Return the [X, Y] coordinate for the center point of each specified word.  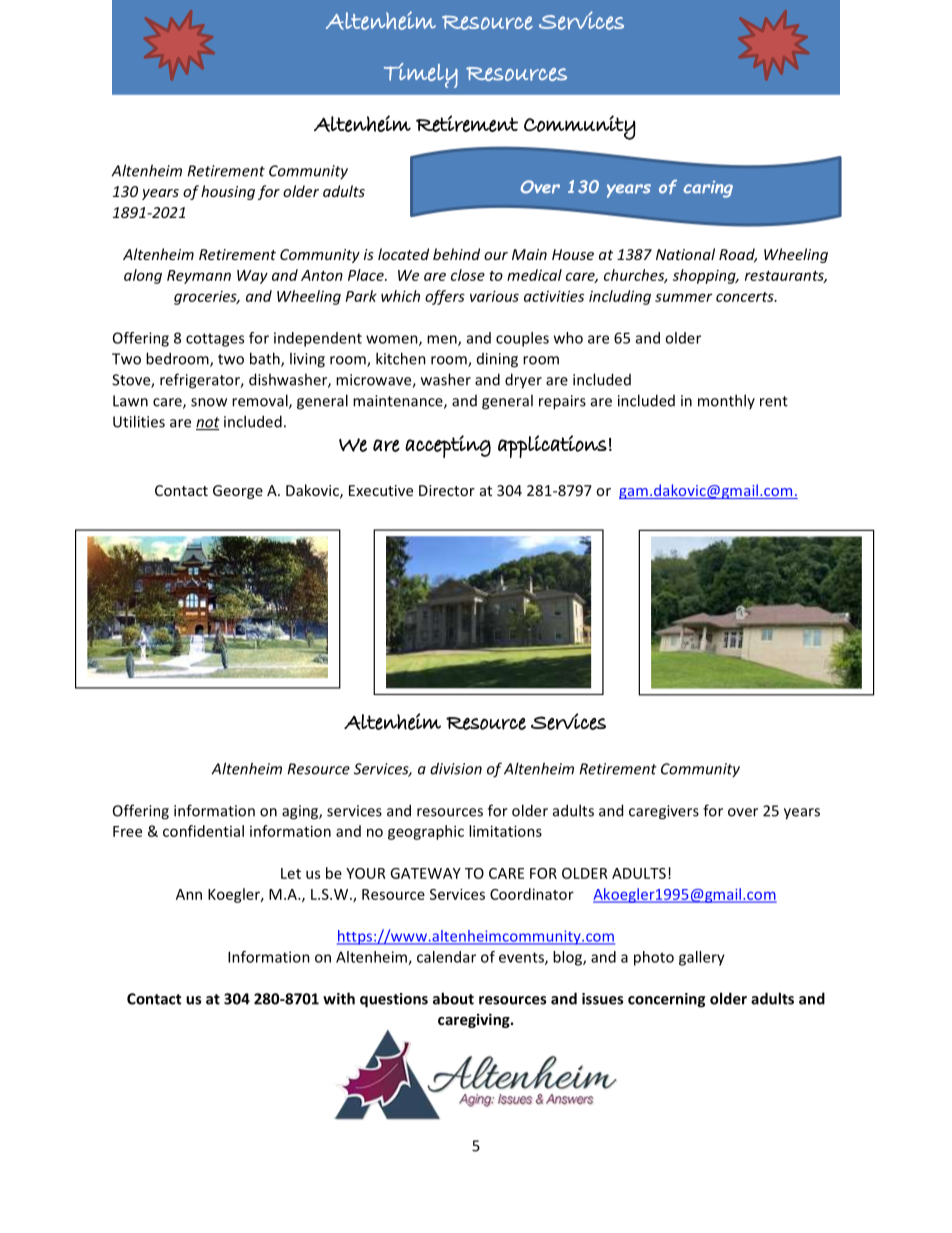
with [339, 998]
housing [228, 192]
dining [497, 360]
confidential [203, 831]
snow [209, 402]
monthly [726, 401]
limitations [505, 831]
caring [708, 189]
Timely [421, 75]
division [456, 768]
